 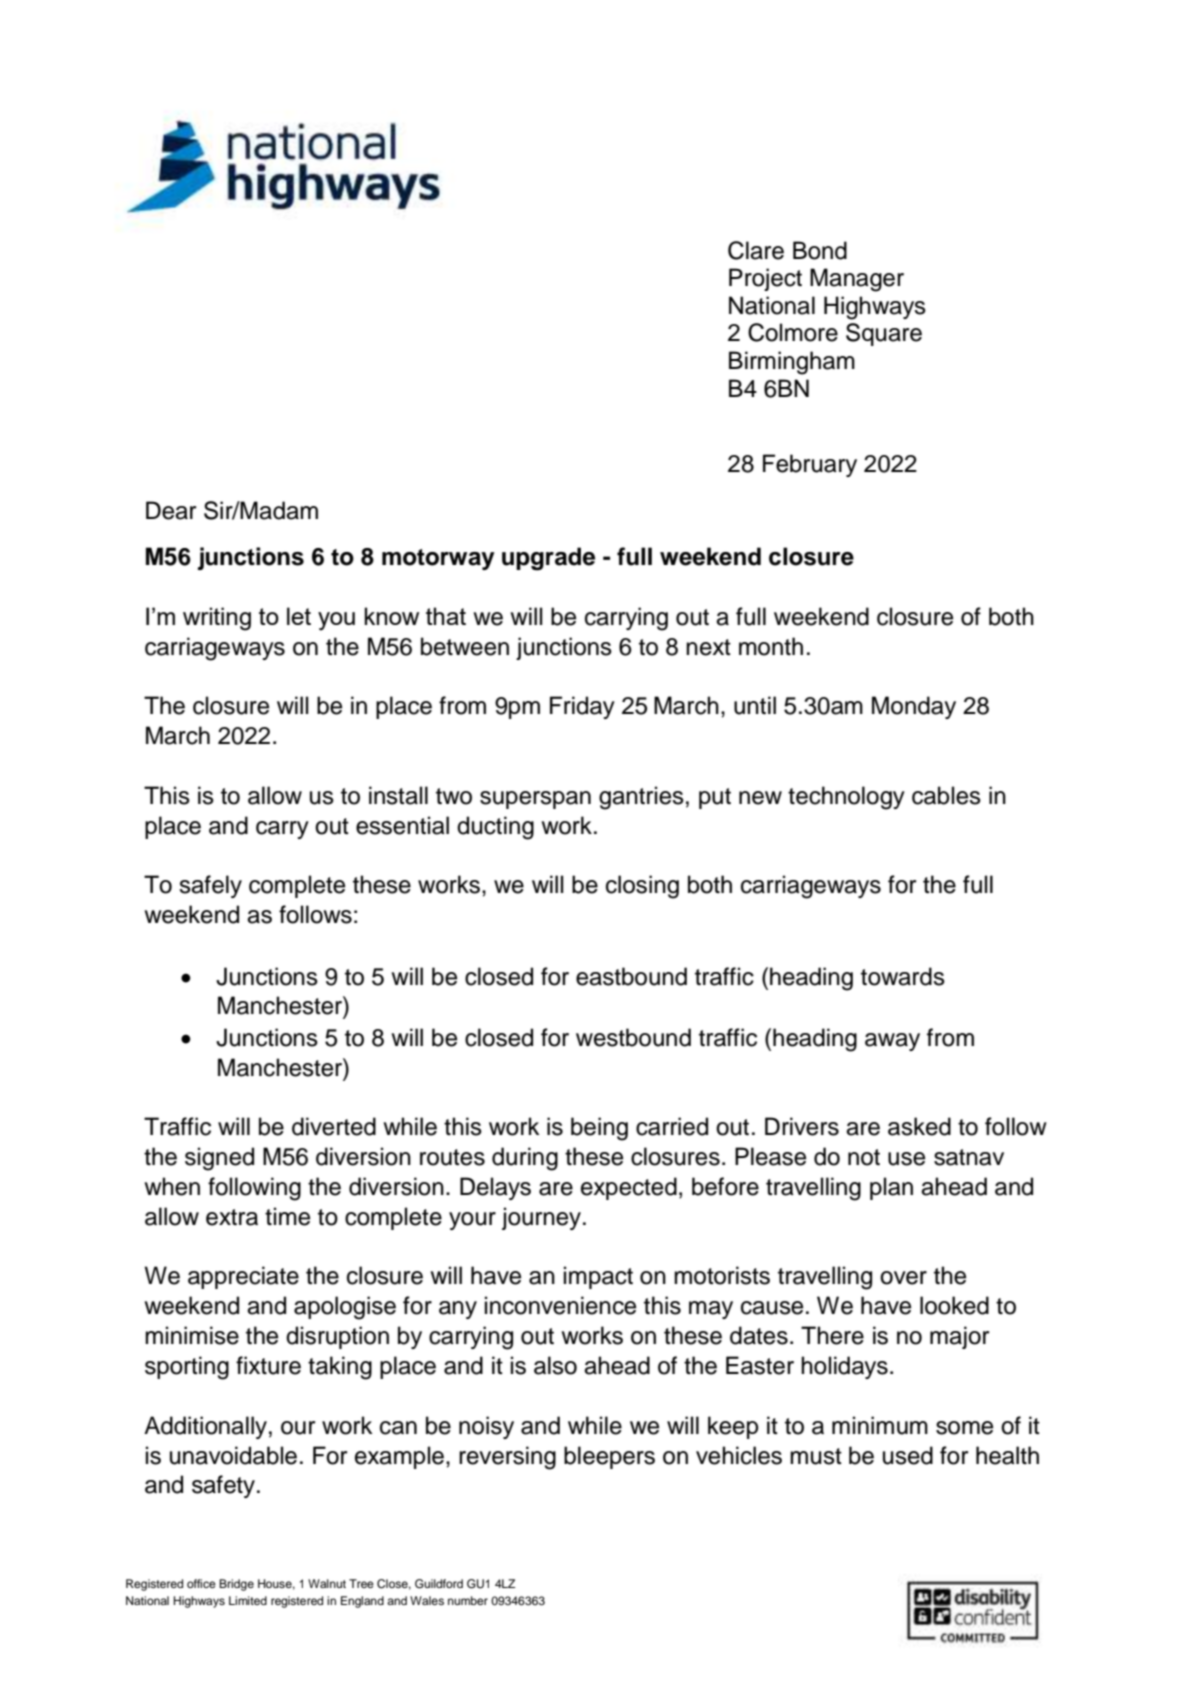 What do you see at coordinates (560, 1305) in the page?
I see `inconvenience` at bounding box center [560, 1305].
